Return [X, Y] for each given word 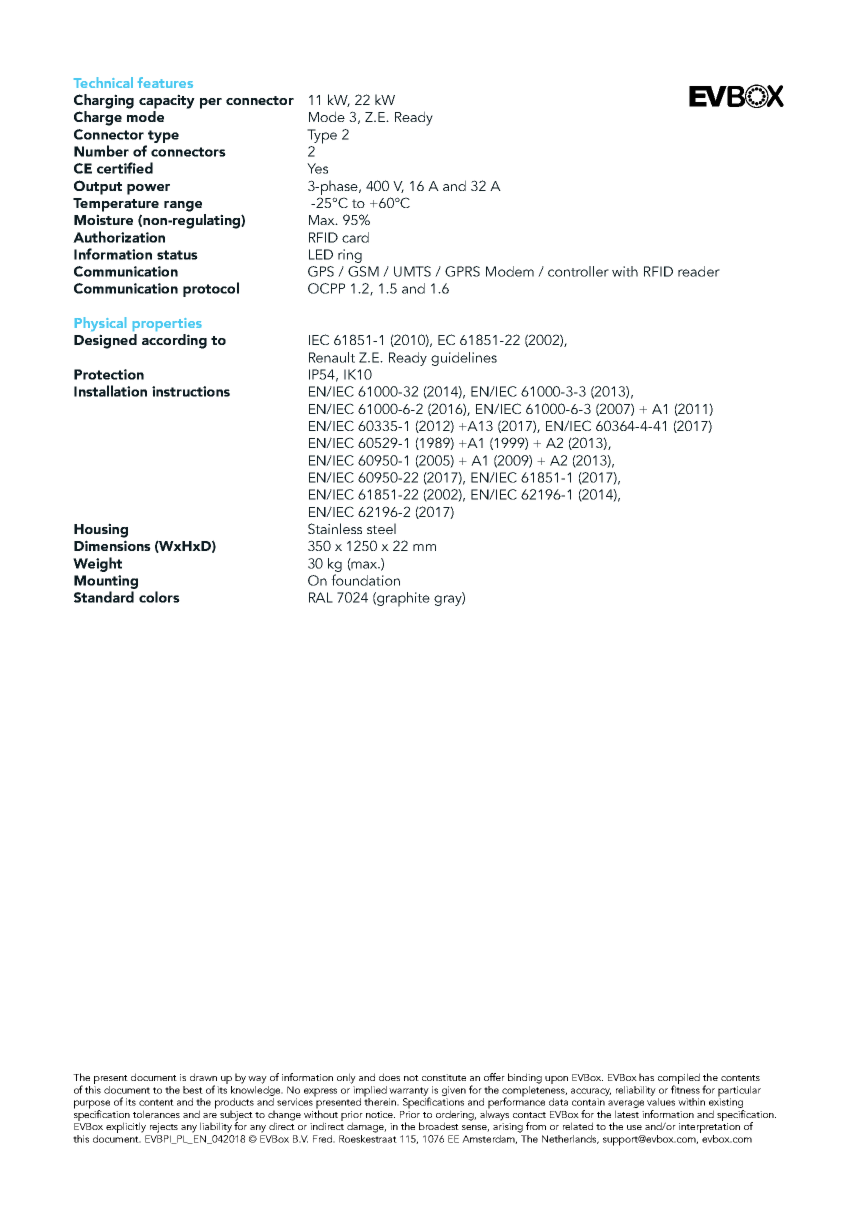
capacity [167, 101]
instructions [191, 391]
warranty [409, 1092]
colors [159, 597]
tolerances [156, 1114]
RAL [321, 597]
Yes [317, 168]
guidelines [464, 359]
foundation [365, 580]
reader [699, 271]
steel [381, 528]
